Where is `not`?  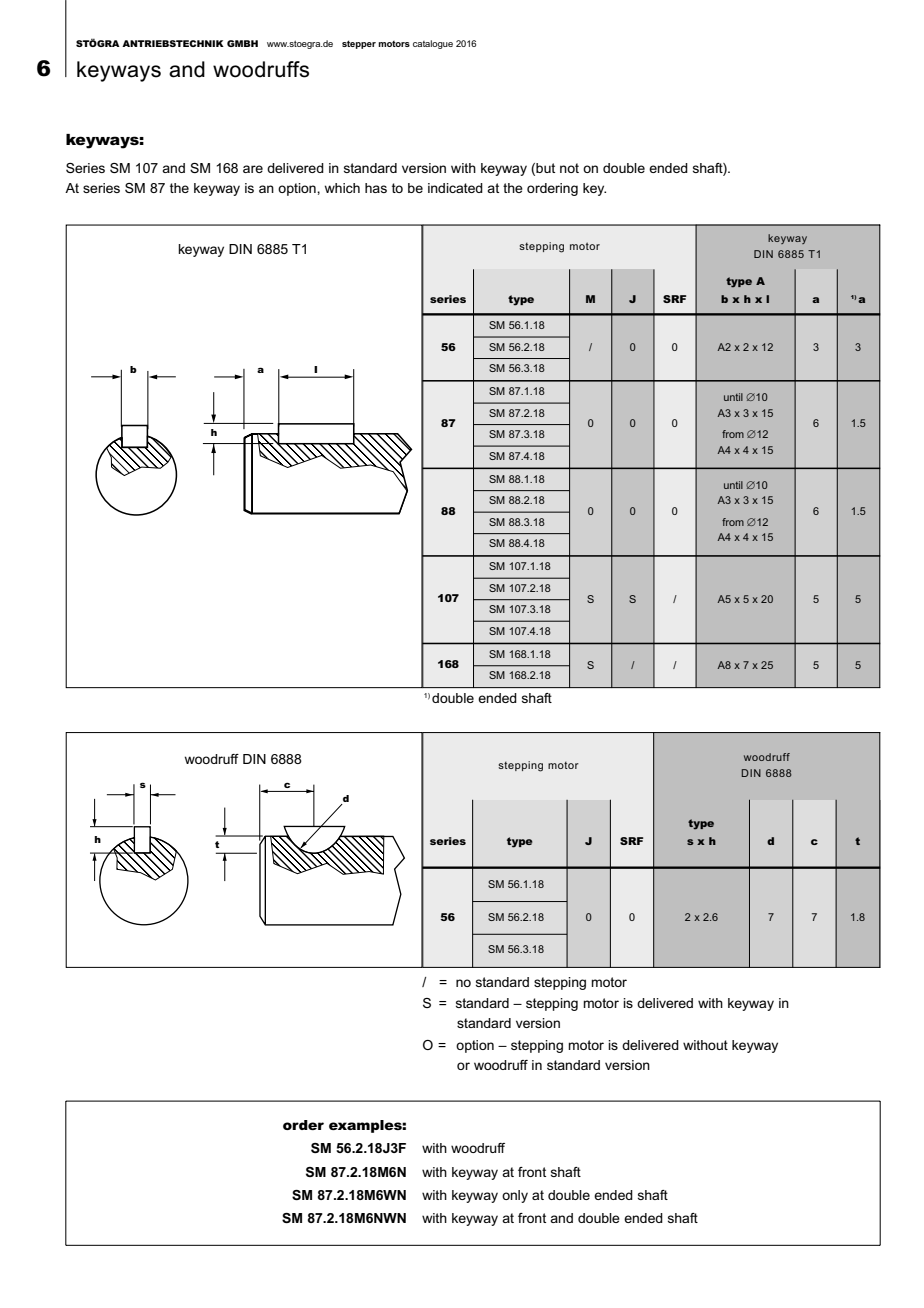 not is located at coordinates (569, 168).
